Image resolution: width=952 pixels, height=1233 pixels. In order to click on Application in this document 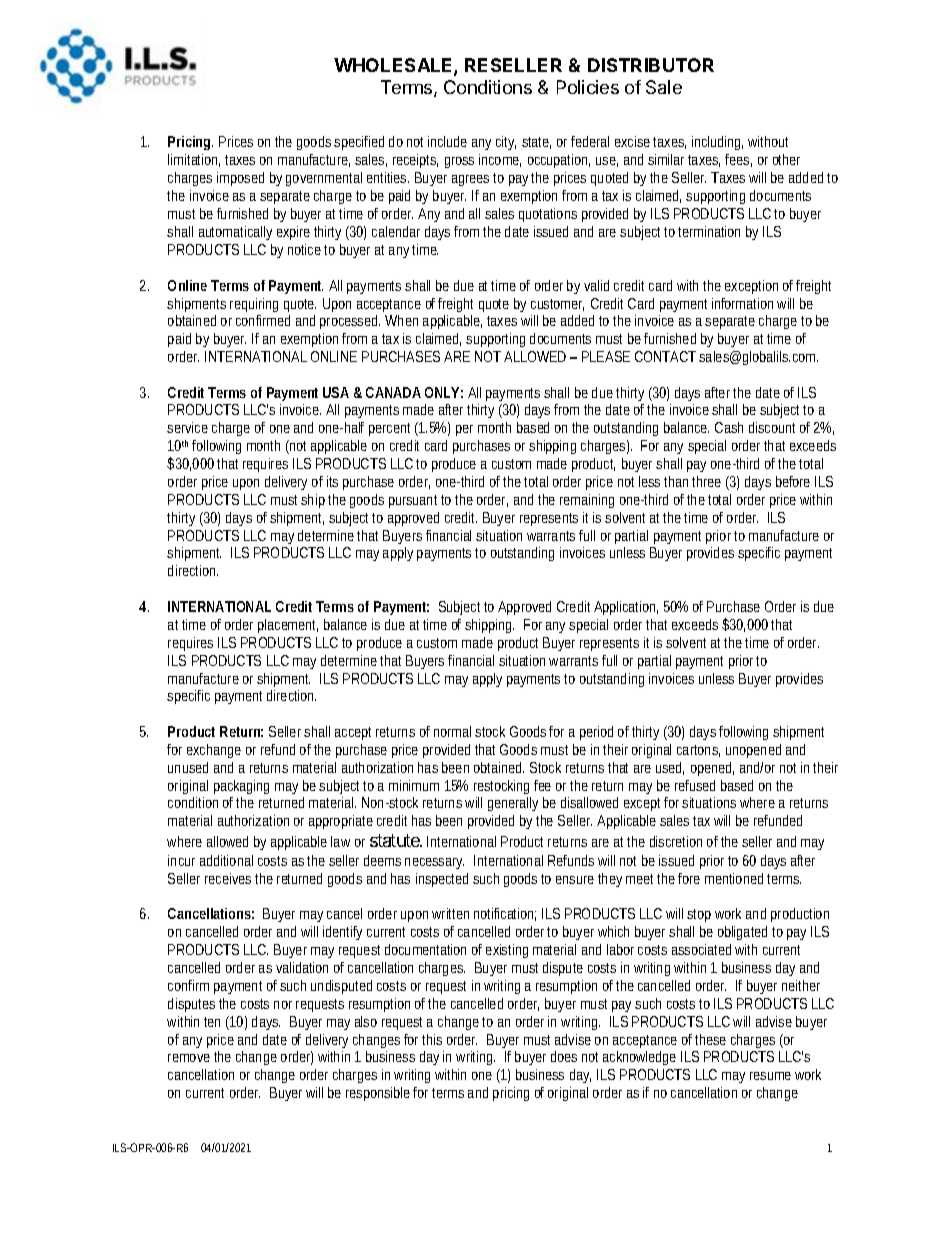, I will do `click(626, 608)`.
